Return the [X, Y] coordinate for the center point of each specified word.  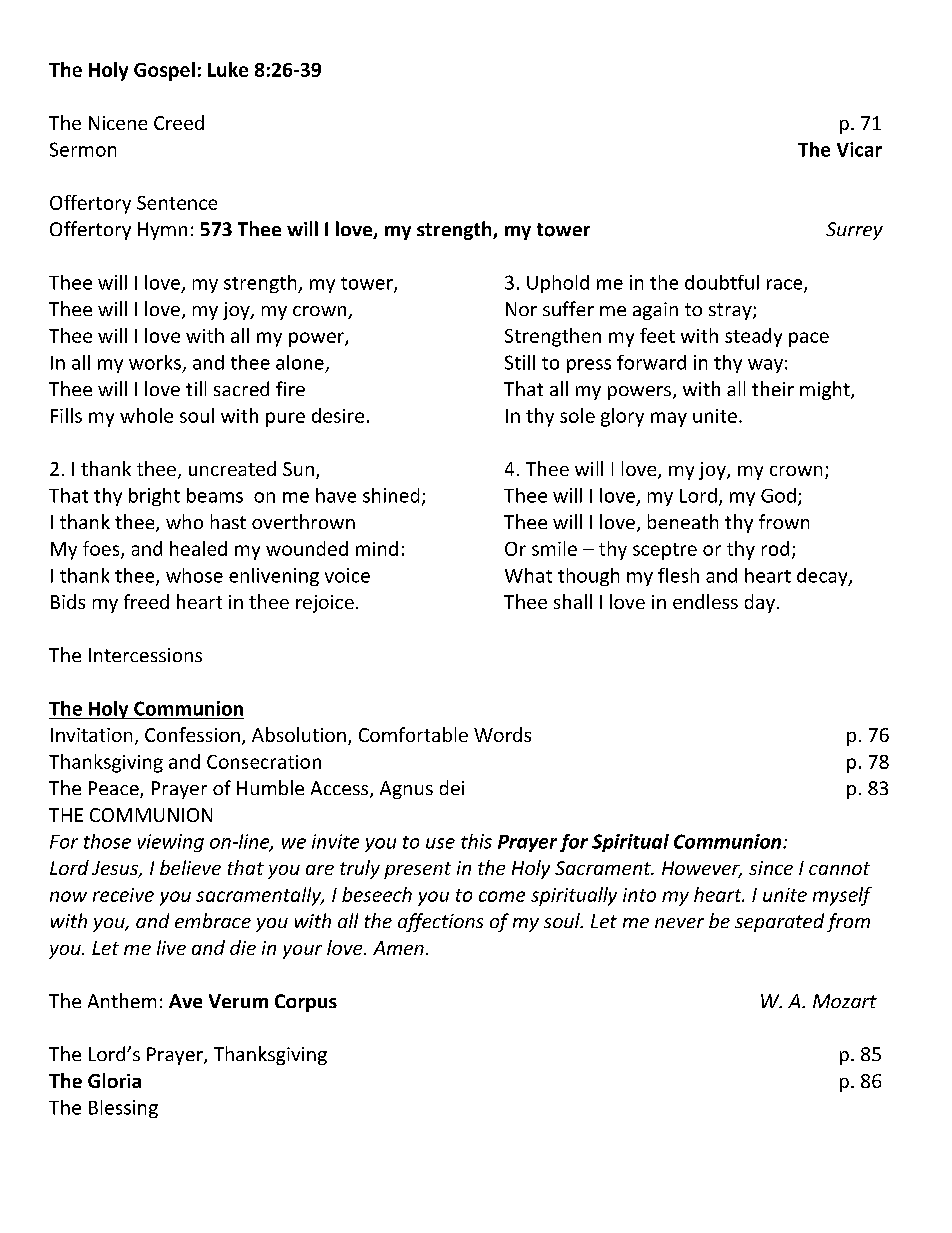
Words [502, 734]
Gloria [114, 1080]
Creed [179, 122]
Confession [192, 734]
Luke [228, 69]
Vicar [859, 149]
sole [577, 415]
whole [146, 415]
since [771, 868]
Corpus [306, 1003]
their [773, 388]
